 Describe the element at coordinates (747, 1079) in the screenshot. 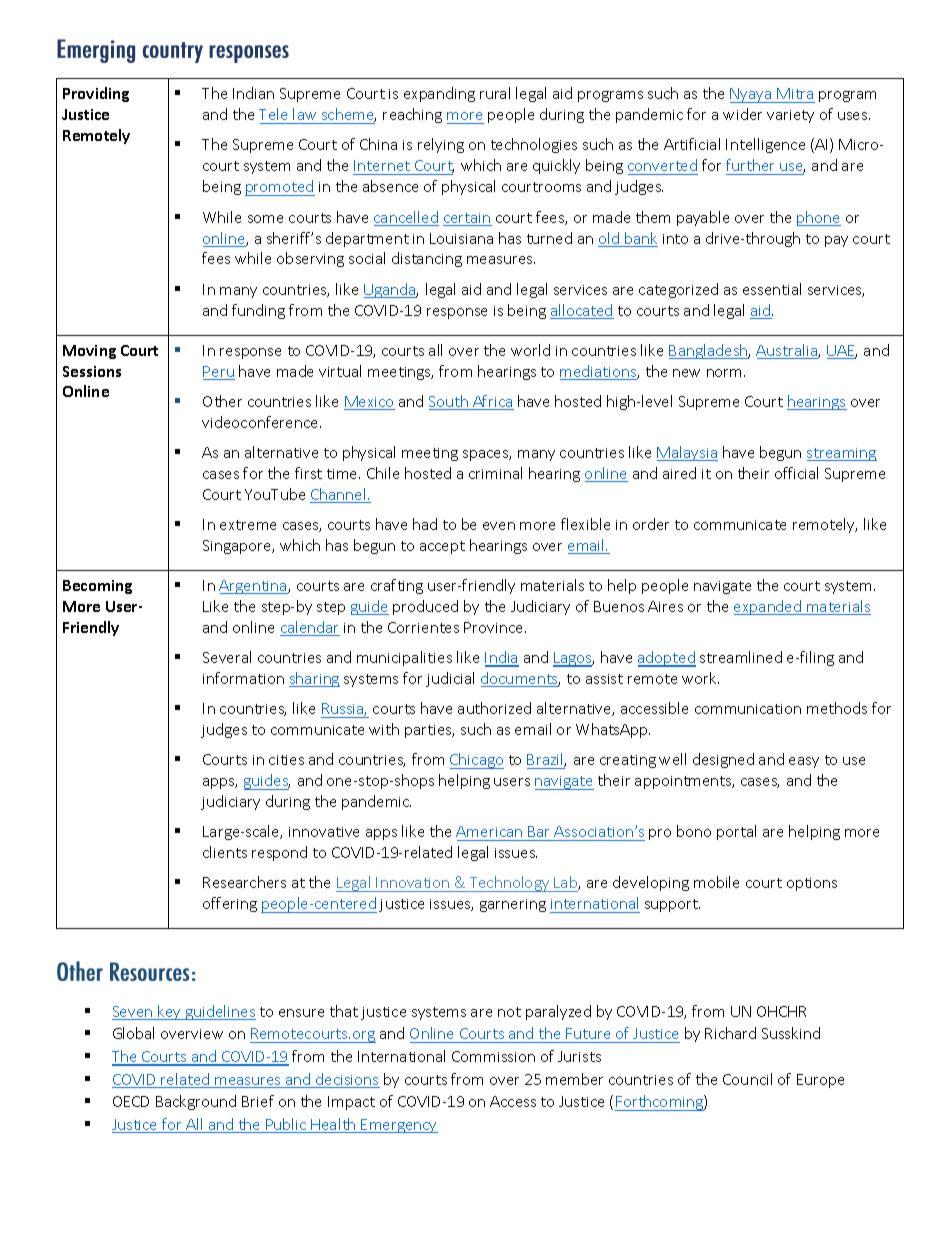

I see `Council` at that location.
